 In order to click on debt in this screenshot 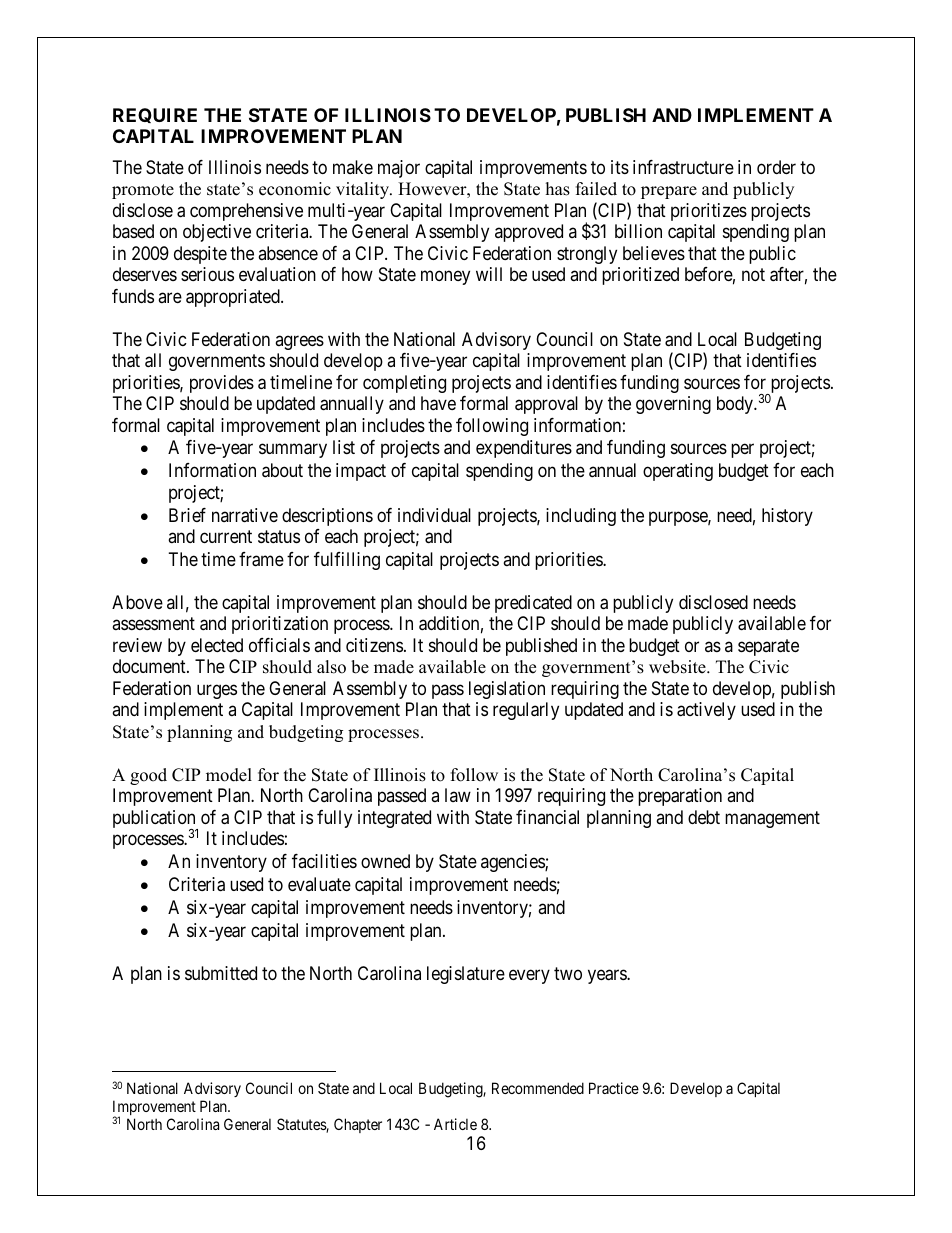, I will do `click(704, 817)`.
